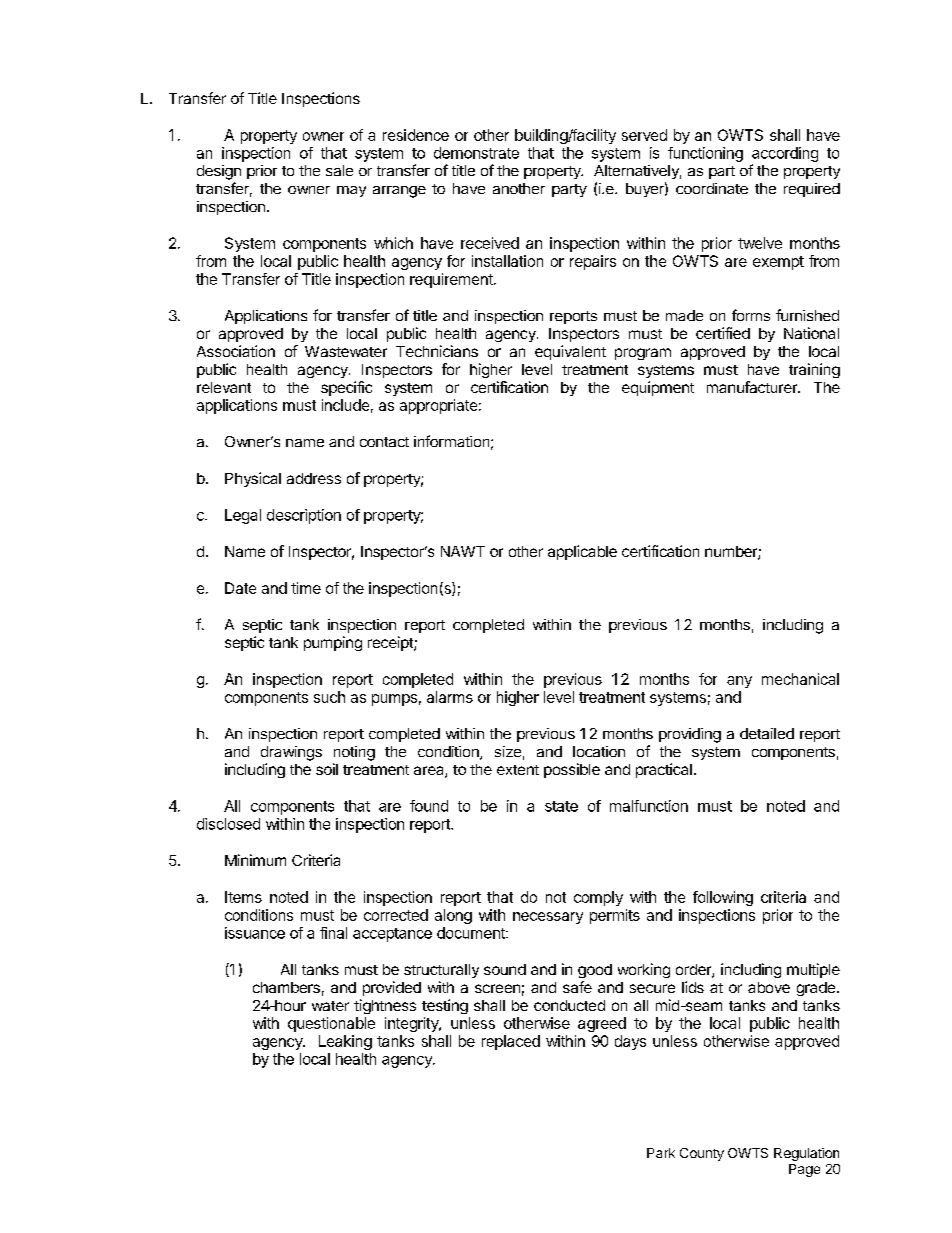  I want to click on necessary, so click(548, 918).
